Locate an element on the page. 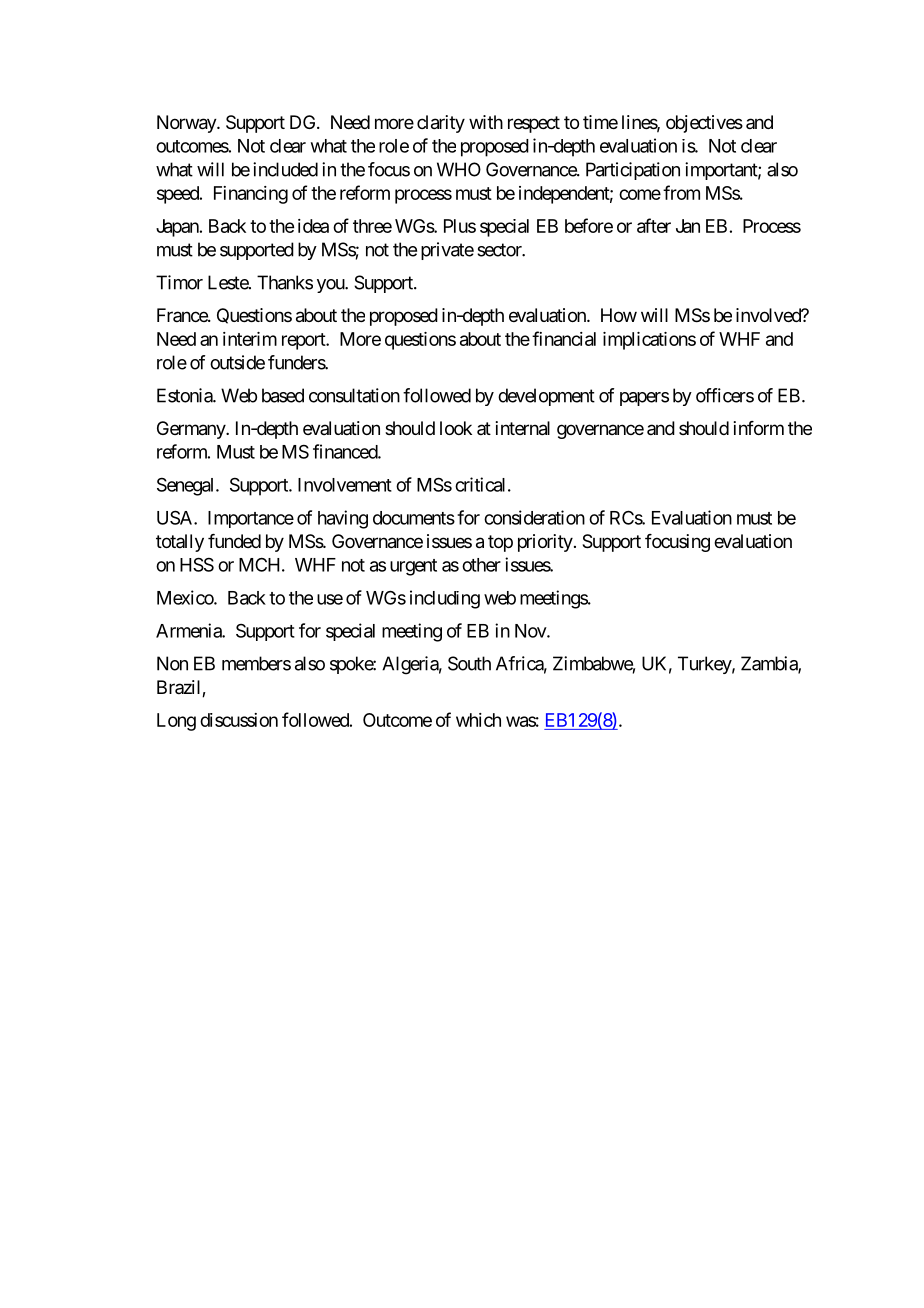 Image resolution: width=924 pixels, height=1308 pixels. with is located at coordinates (486, 122).
